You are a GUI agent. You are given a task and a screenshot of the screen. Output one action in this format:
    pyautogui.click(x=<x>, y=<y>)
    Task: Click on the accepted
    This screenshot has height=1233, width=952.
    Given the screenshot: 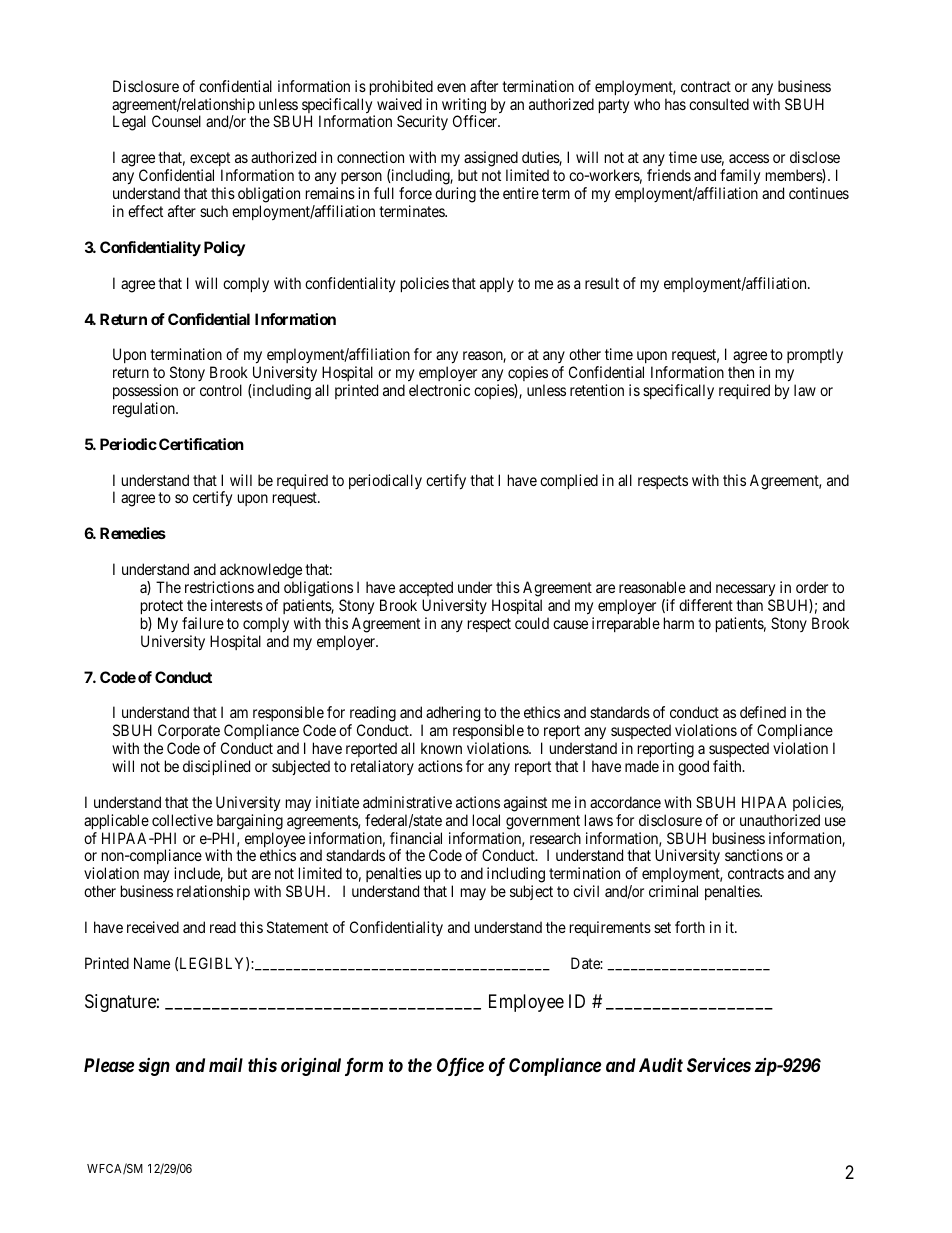 What is the action you would take?
    pyautogui.click(x=426, y=588)
